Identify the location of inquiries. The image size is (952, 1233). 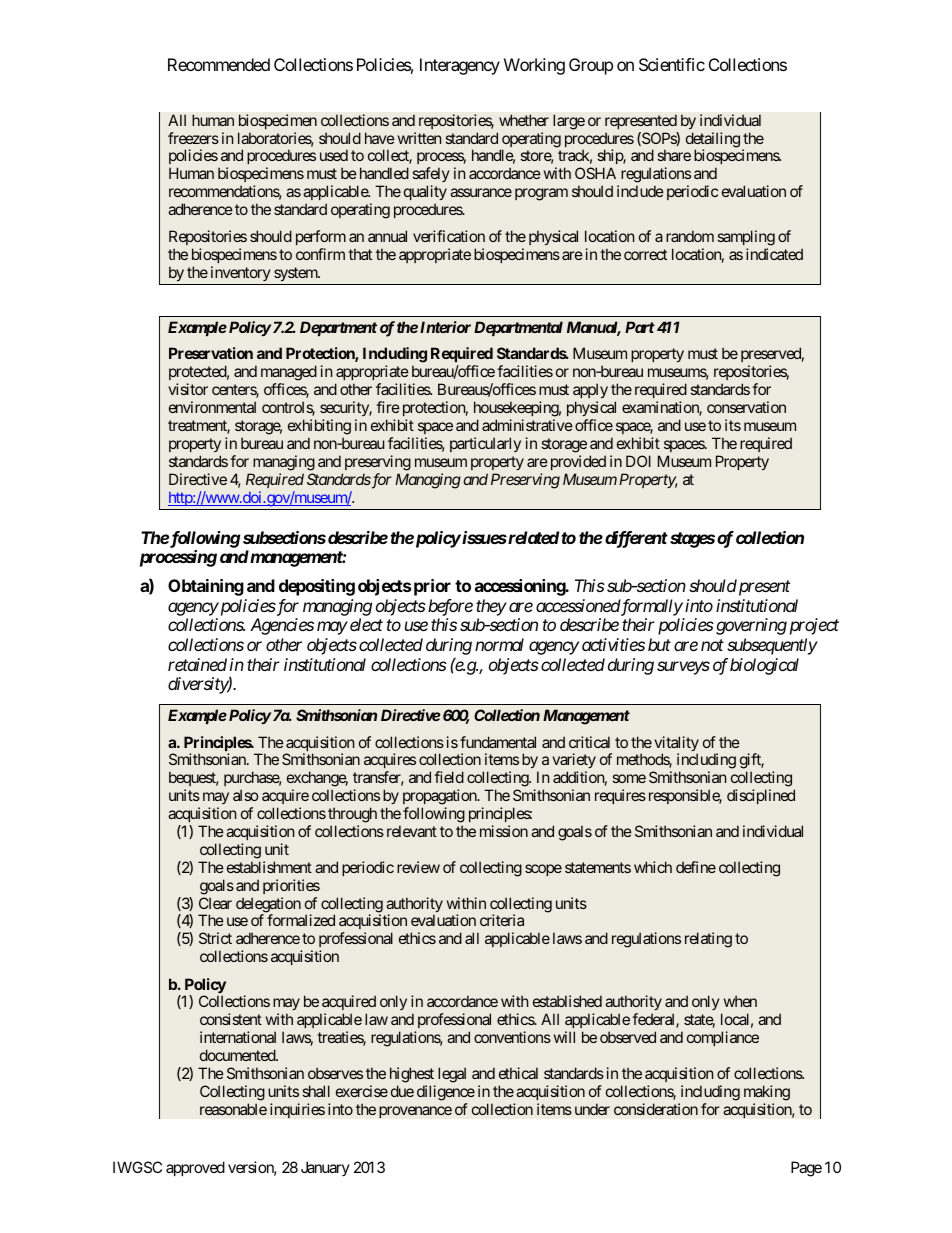
(297, 1110).
